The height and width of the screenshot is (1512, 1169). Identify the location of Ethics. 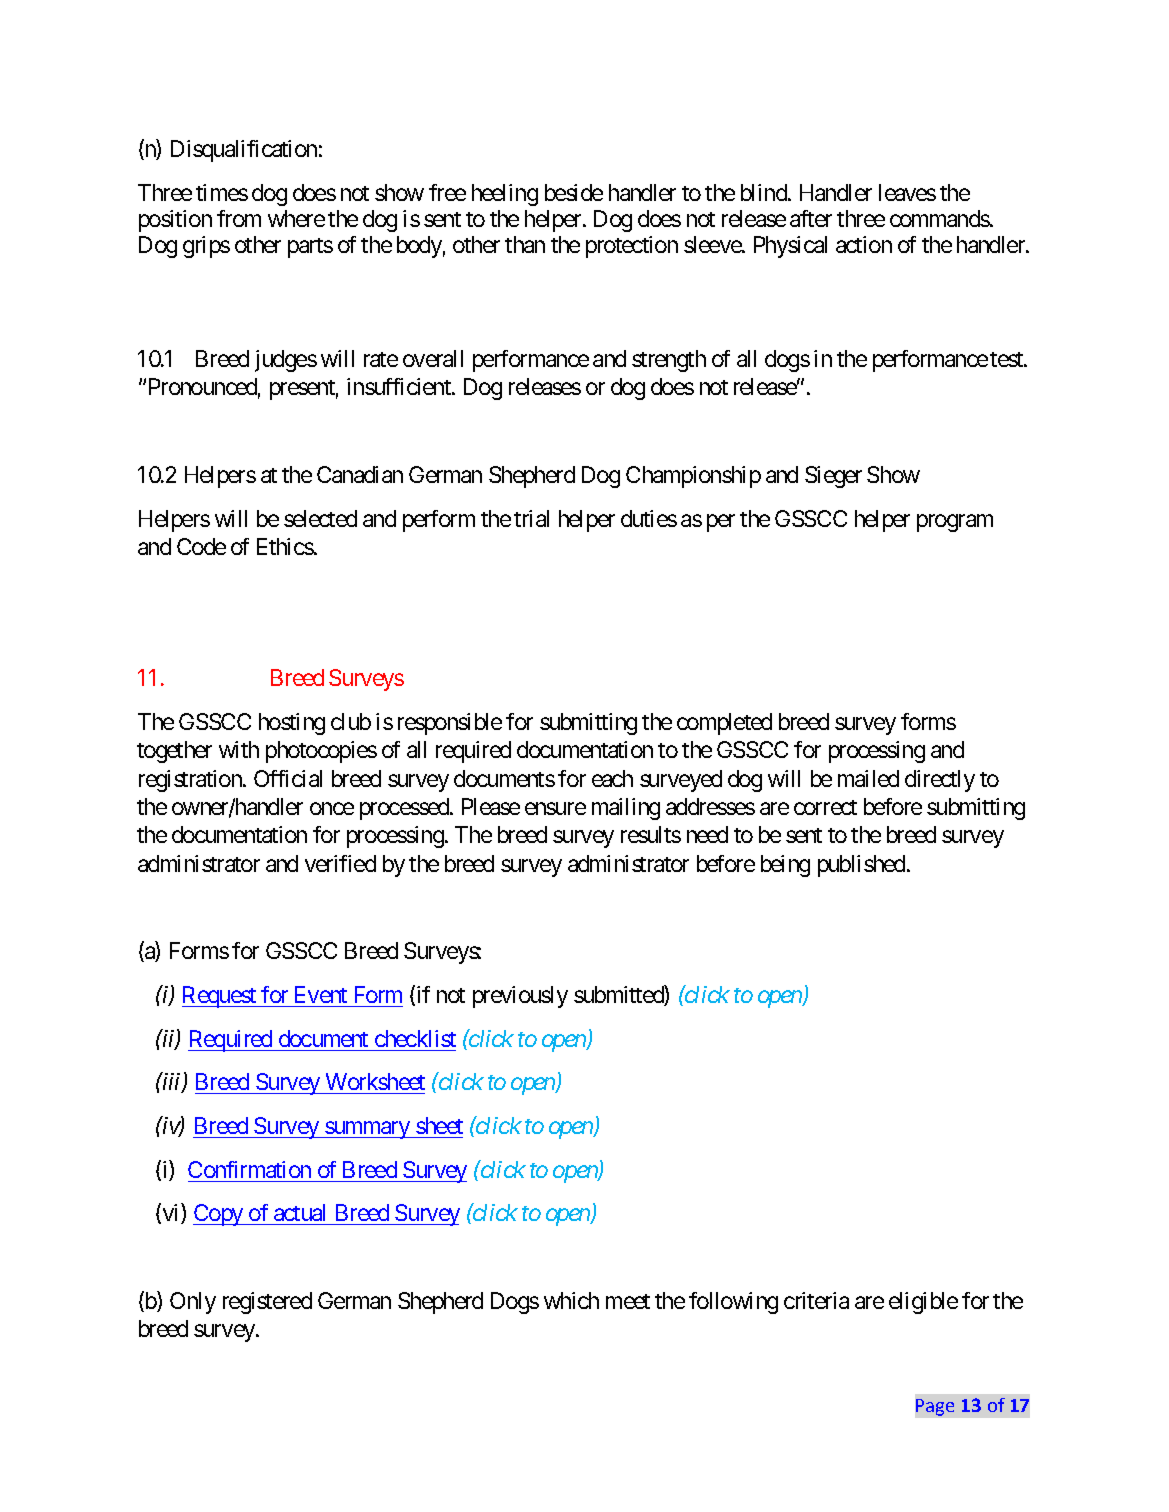
(285, 546).
